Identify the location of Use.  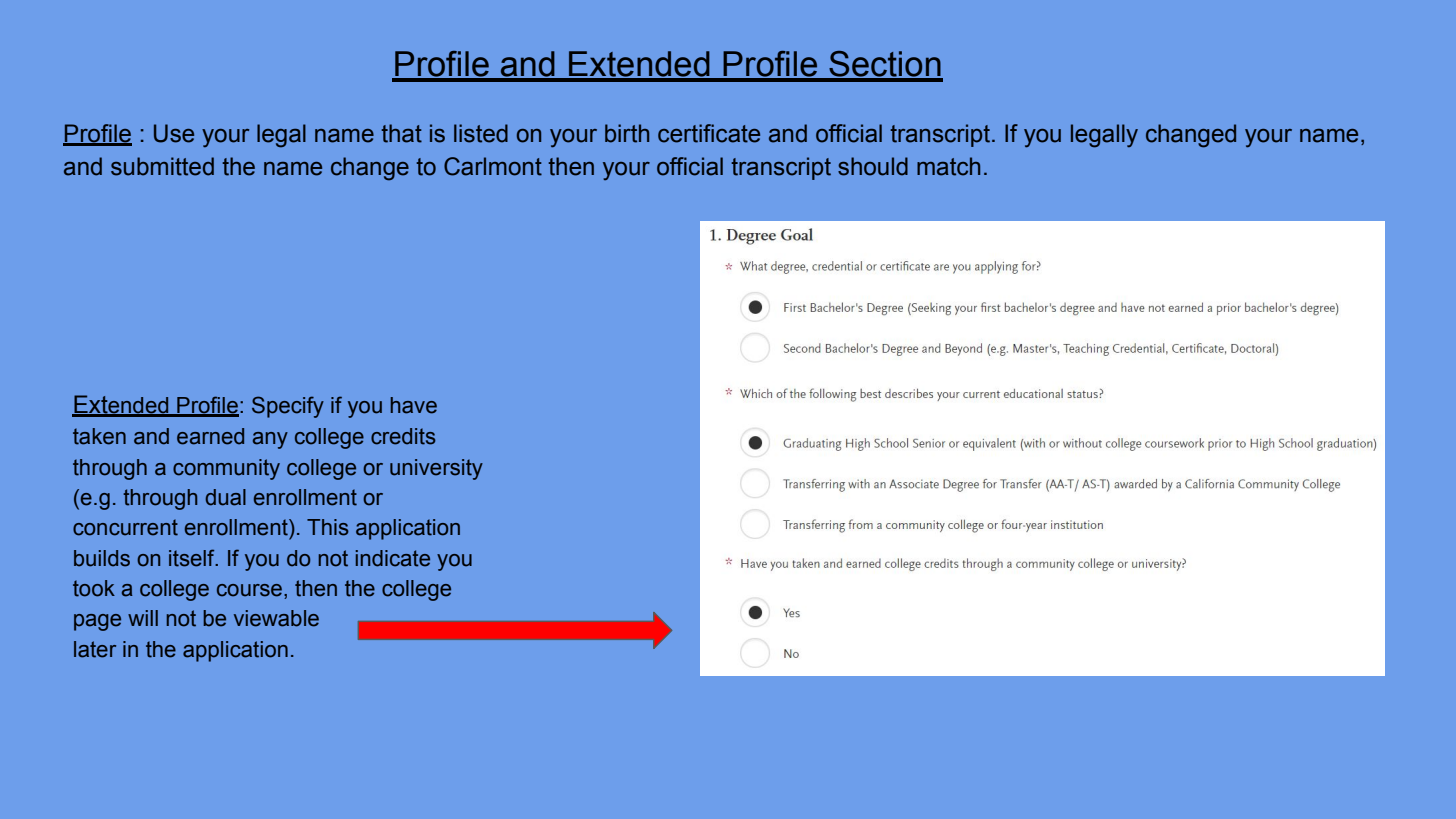
(174, 133).
